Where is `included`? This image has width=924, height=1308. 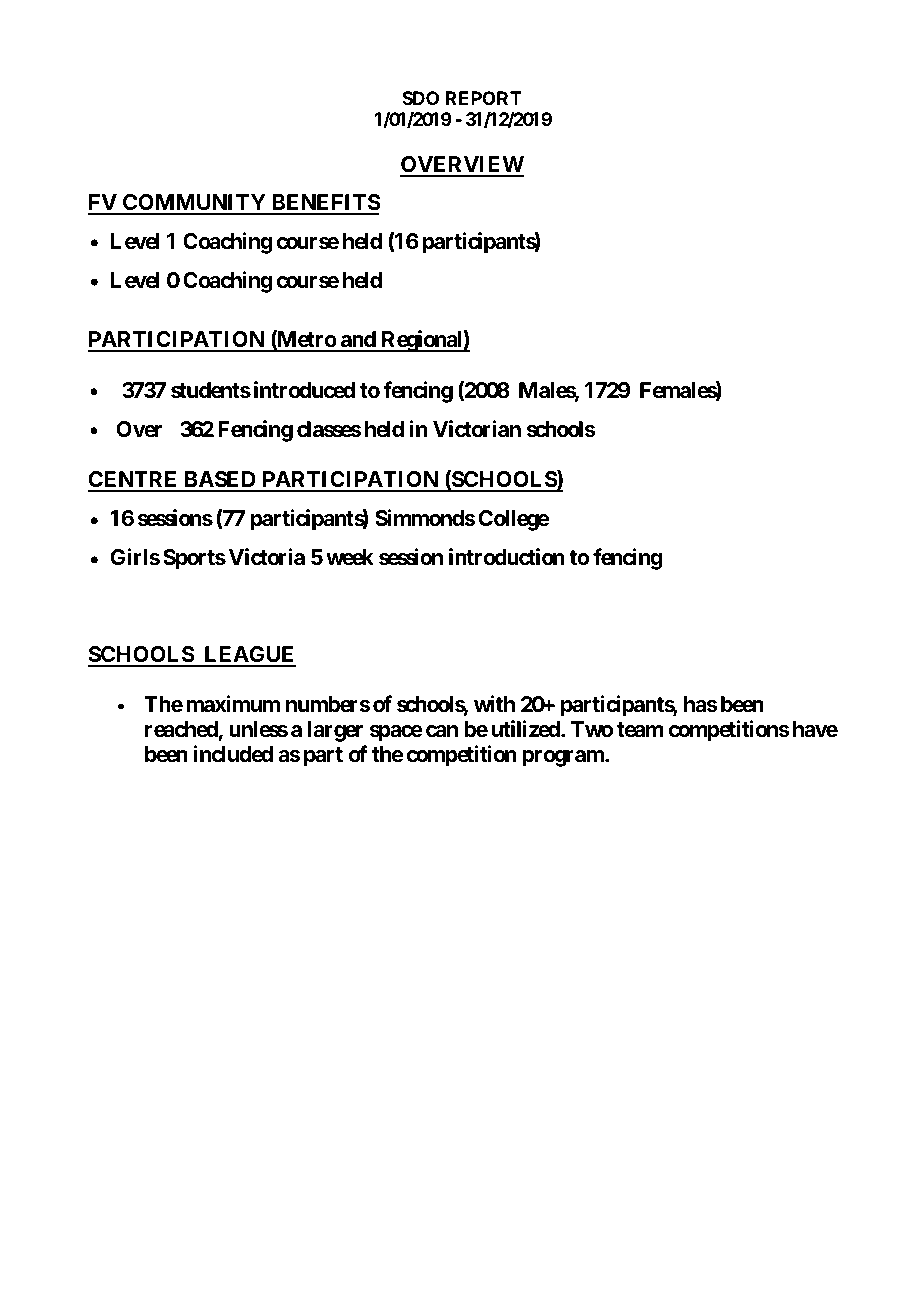 included is located at coordinates (233, 753).
